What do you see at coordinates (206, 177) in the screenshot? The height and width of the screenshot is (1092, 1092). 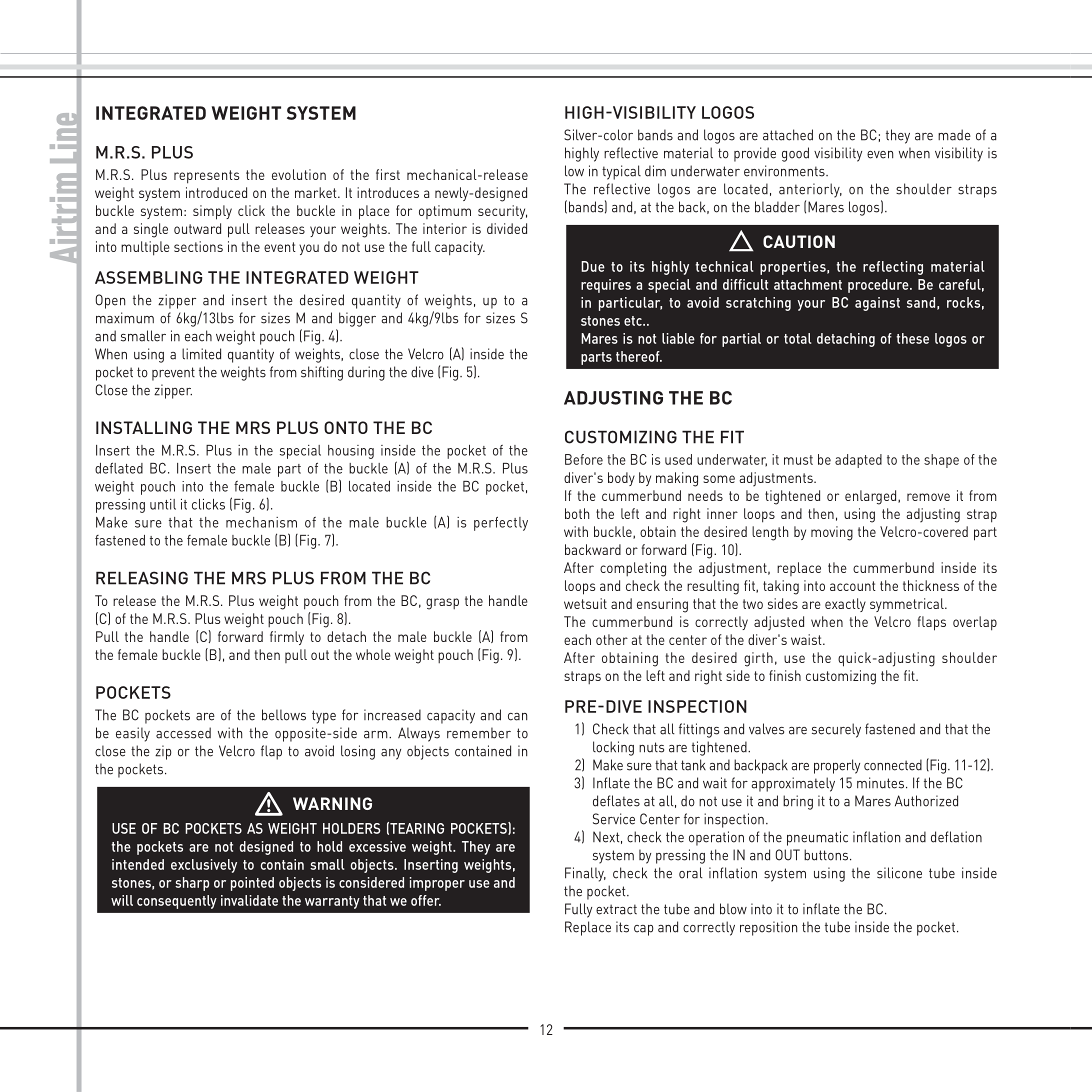 I see `represents` at bounding box center [206, 177].
